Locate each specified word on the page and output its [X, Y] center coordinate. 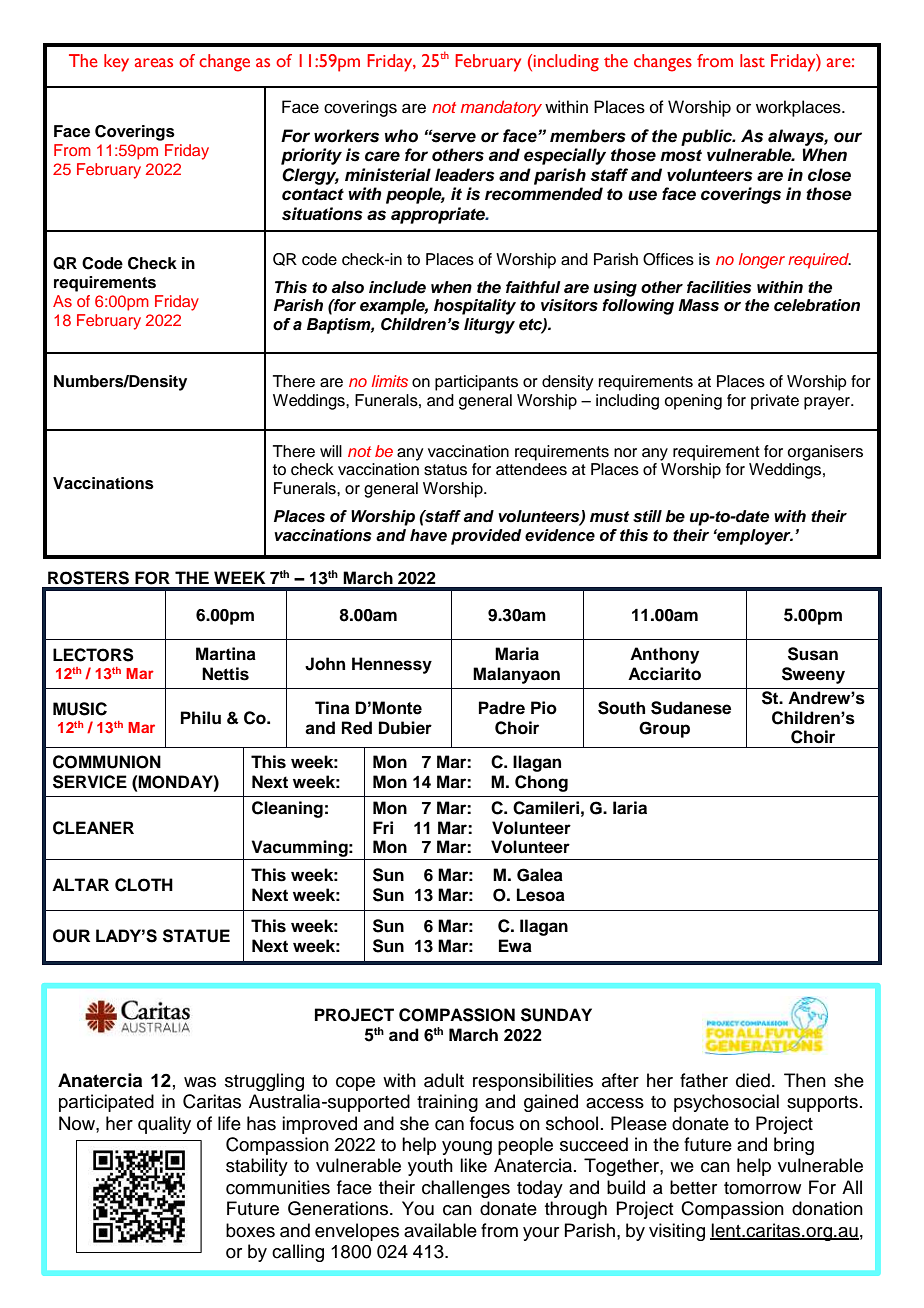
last [752, 61]
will [331, 451]
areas [154, 63]
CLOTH [144, 885]
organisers [825, 453]
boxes [250, 1230]
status [445, 470]
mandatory [501, 108]
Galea [540, 875]
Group [664, 729]
